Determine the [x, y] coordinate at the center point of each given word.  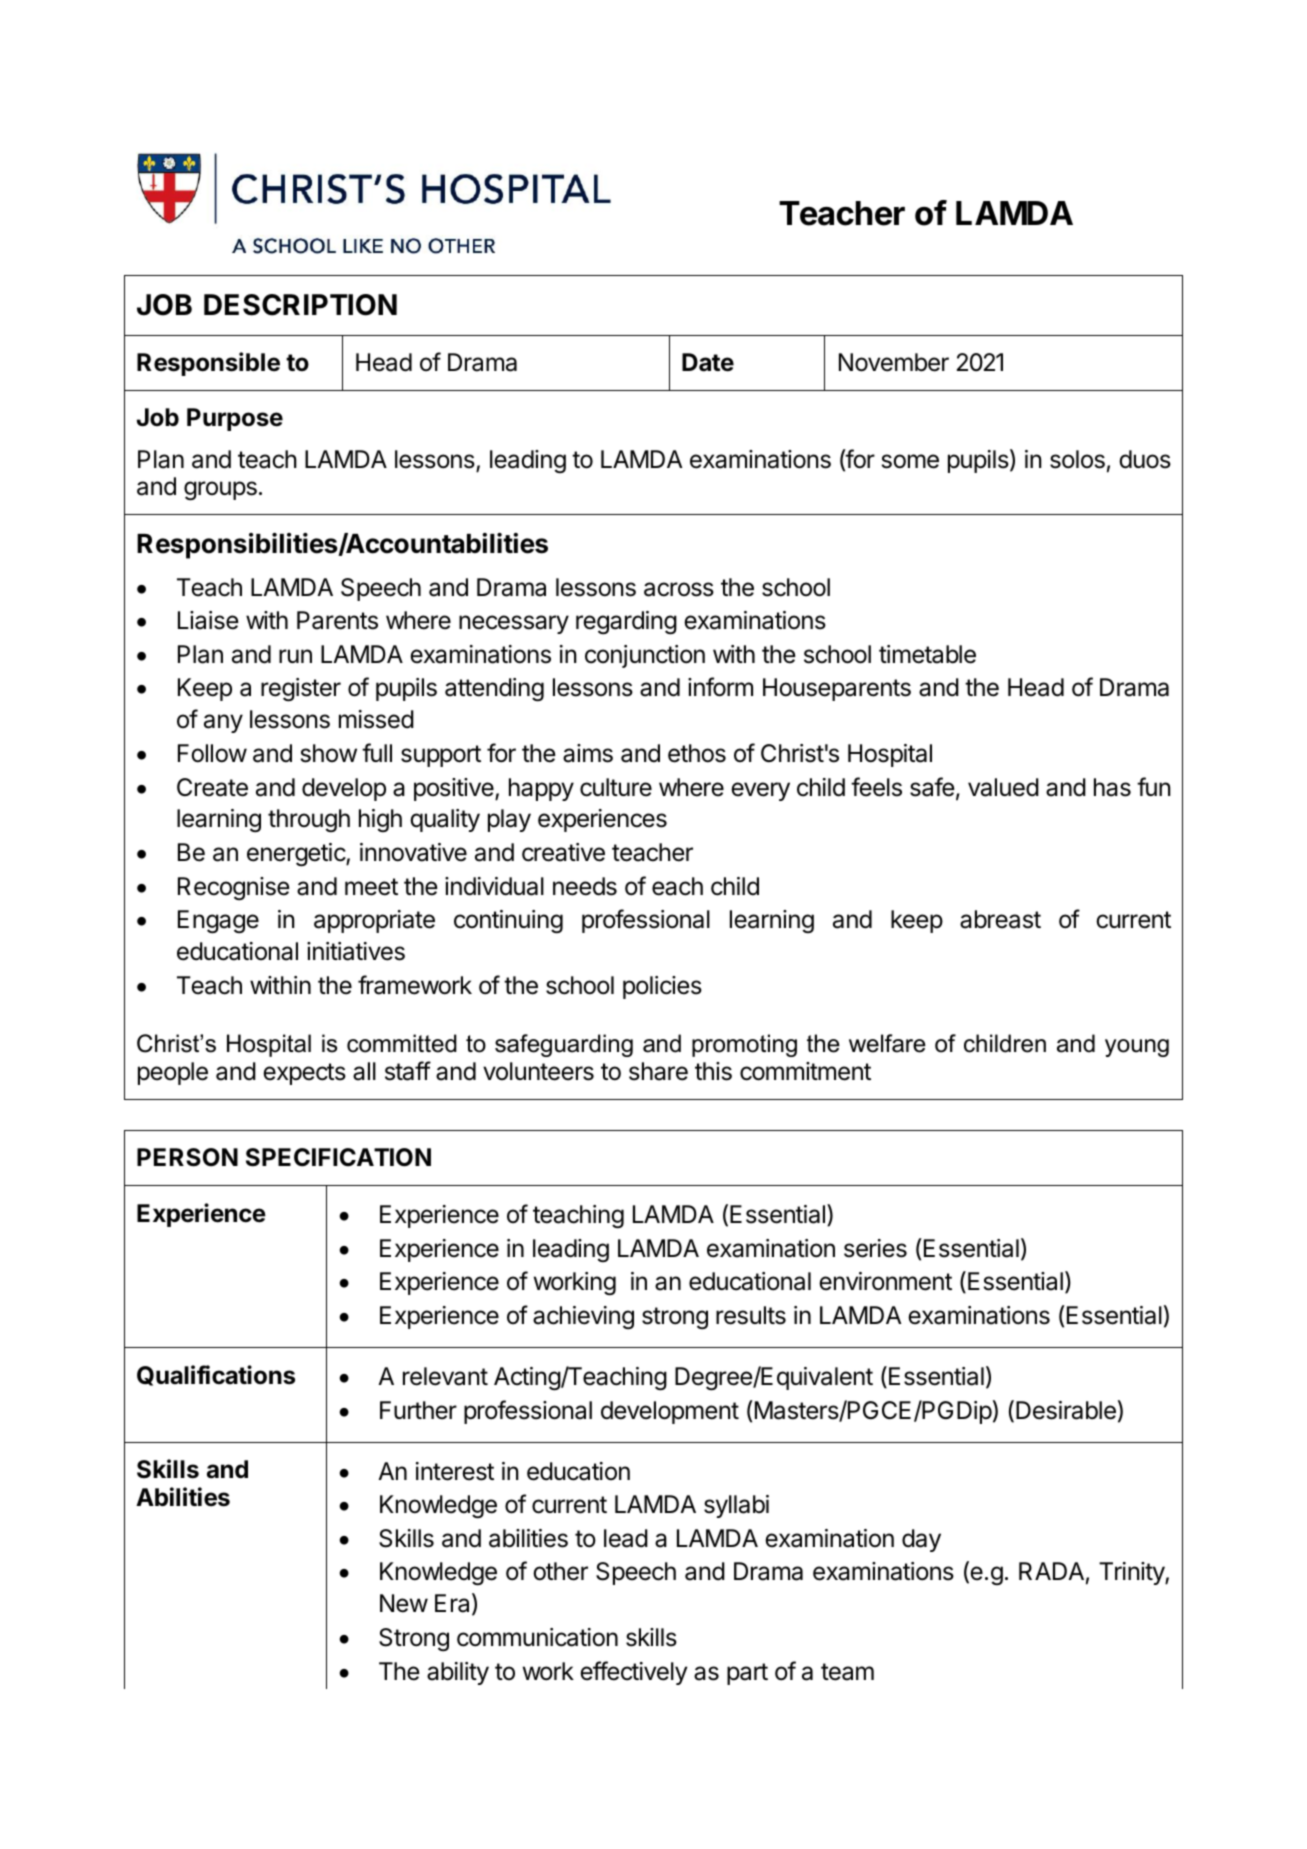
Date [708, 362]
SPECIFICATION [338, 1157]
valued [1003, 787]
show [329, 753]
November [894, 362]
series [875, 1248]
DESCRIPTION [300, 305]
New [404, 1603]
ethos [697, 753]
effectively [634, 1673]
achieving [583, 1318]
